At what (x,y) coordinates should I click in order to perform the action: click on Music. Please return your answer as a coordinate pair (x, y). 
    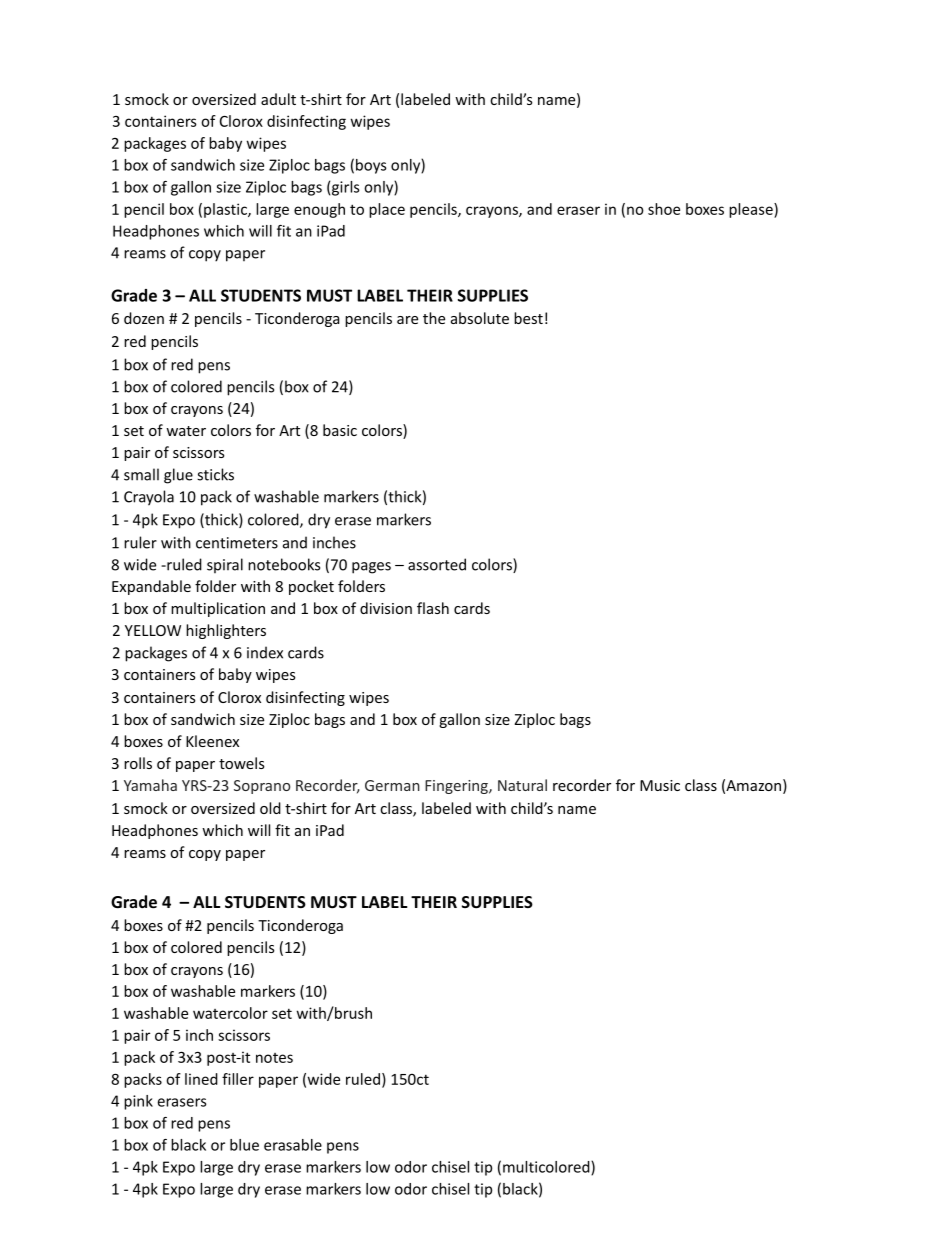
    Looking at the image, I should click on (660, 785).
